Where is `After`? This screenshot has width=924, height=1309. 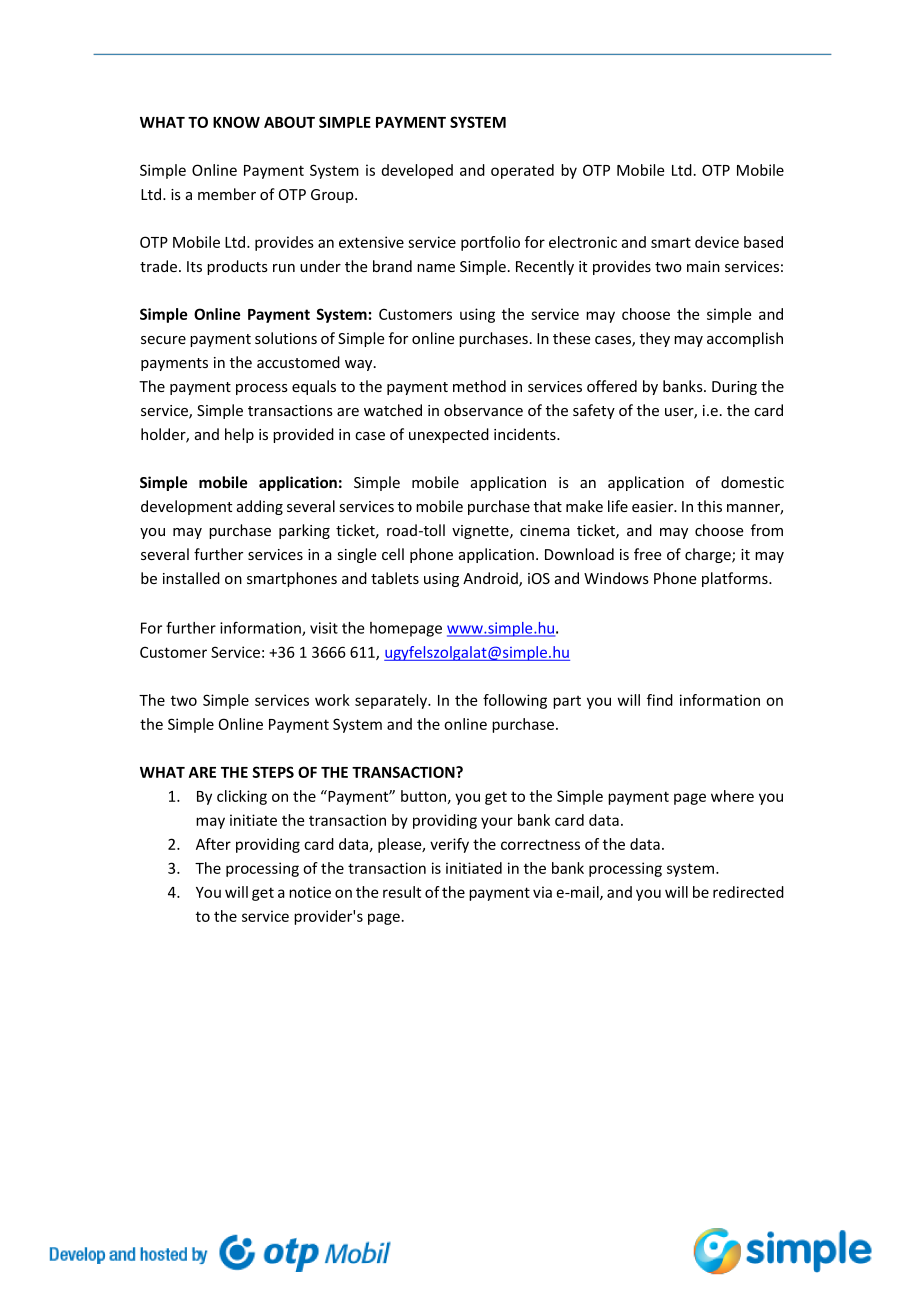 After is located at coordinates (213, 844).
